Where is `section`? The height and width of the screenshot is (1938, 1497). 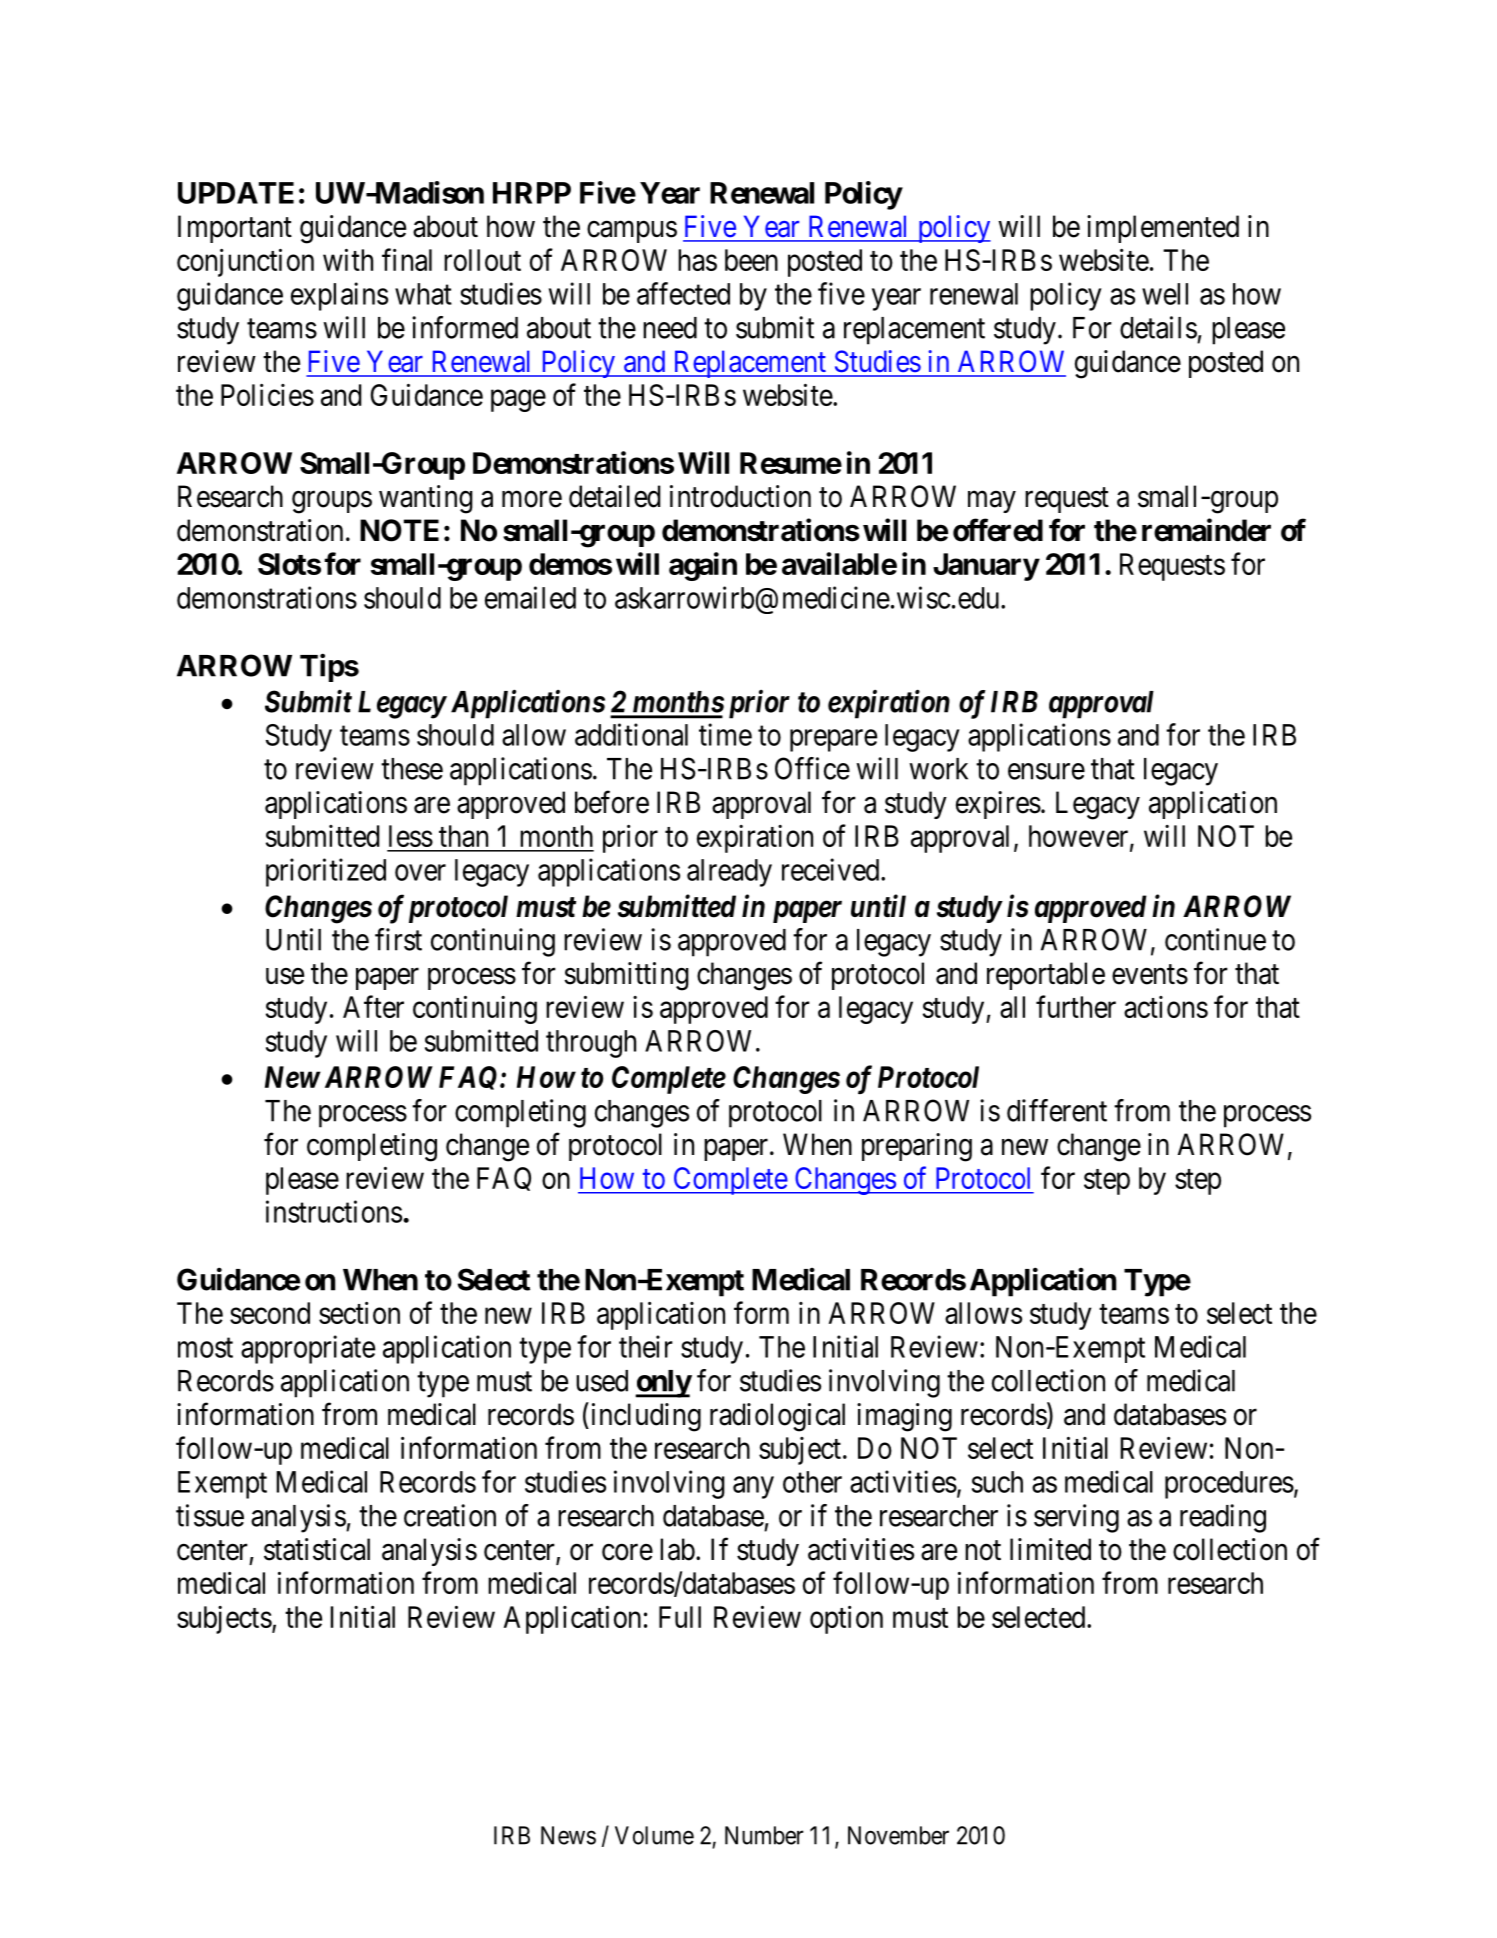
section is located at coordinates (359, 1313).
